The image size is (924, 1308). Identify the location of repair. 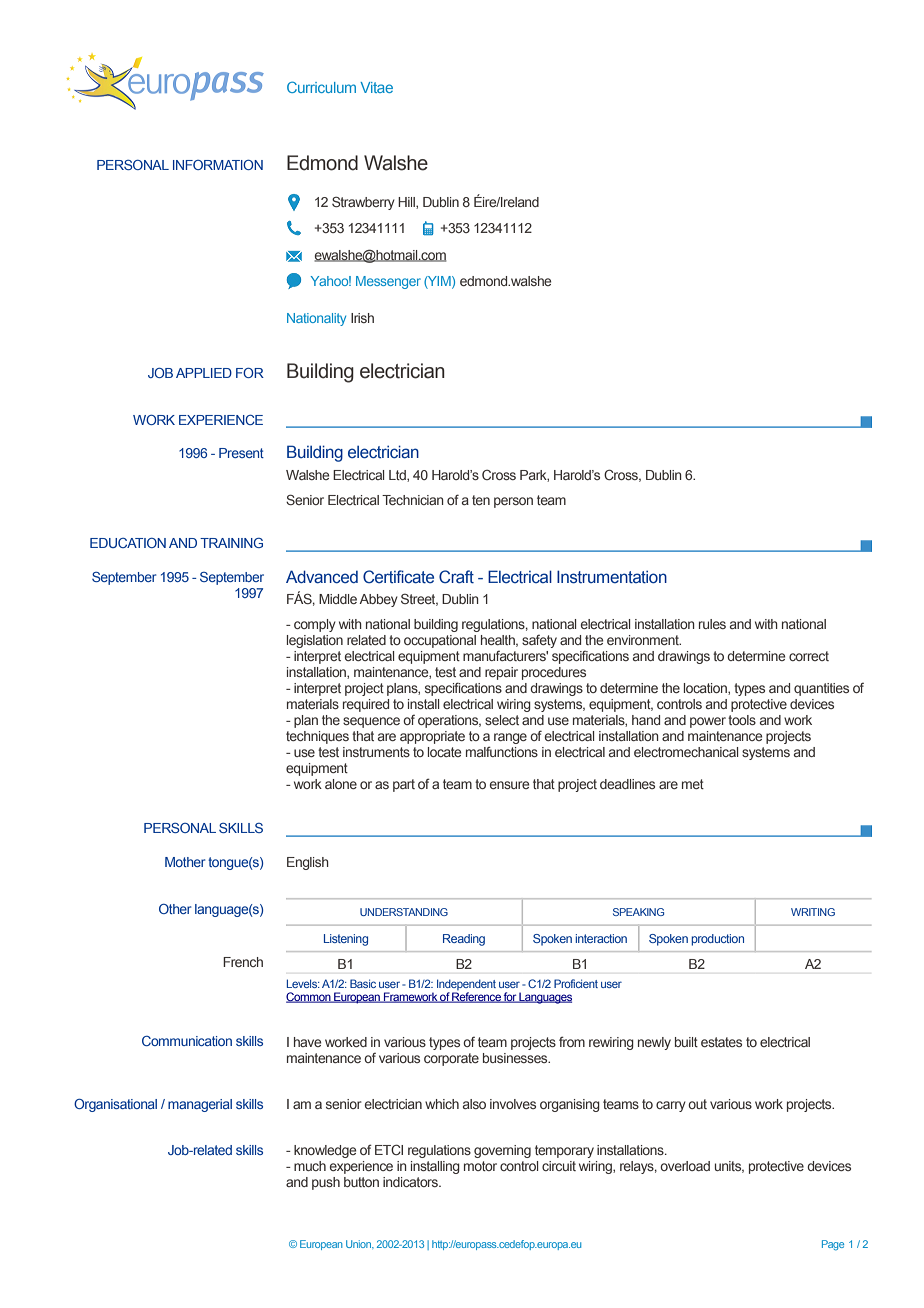
(501, 673).
